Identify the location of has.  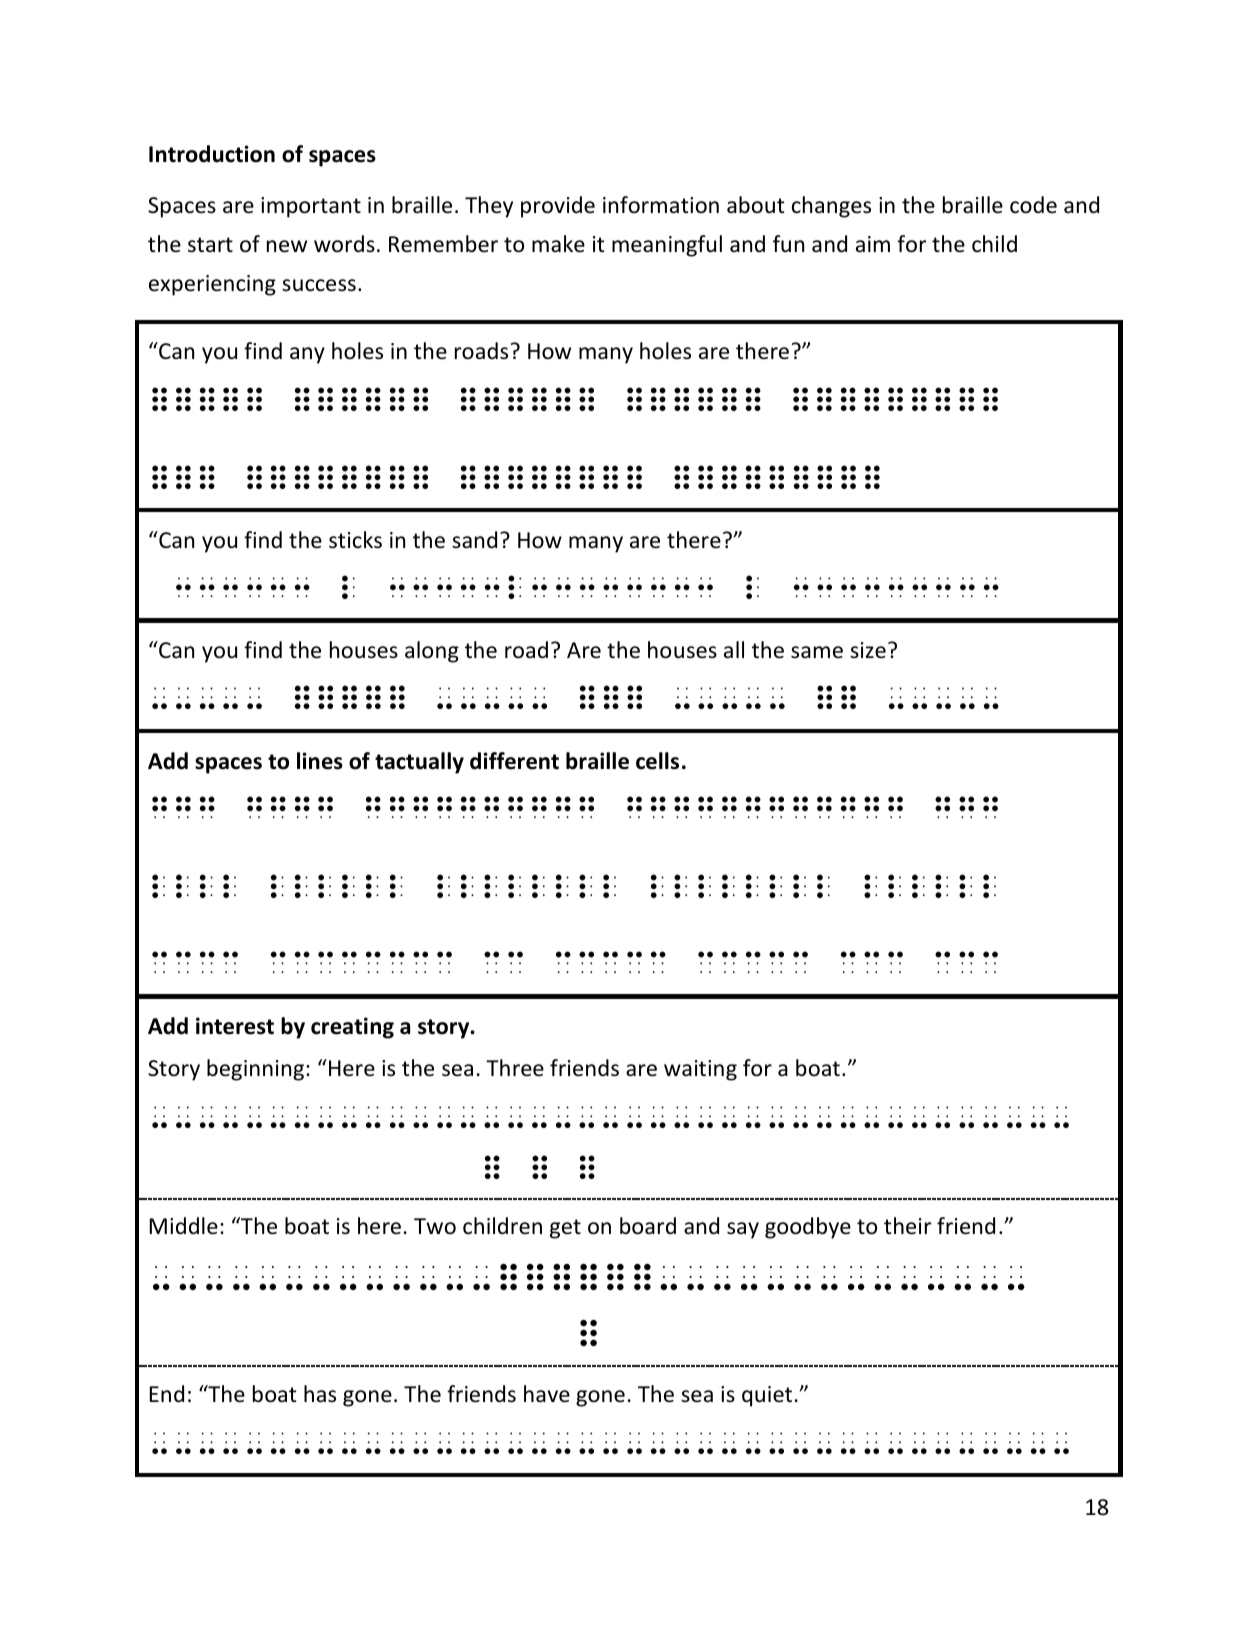
(320, 1394).
